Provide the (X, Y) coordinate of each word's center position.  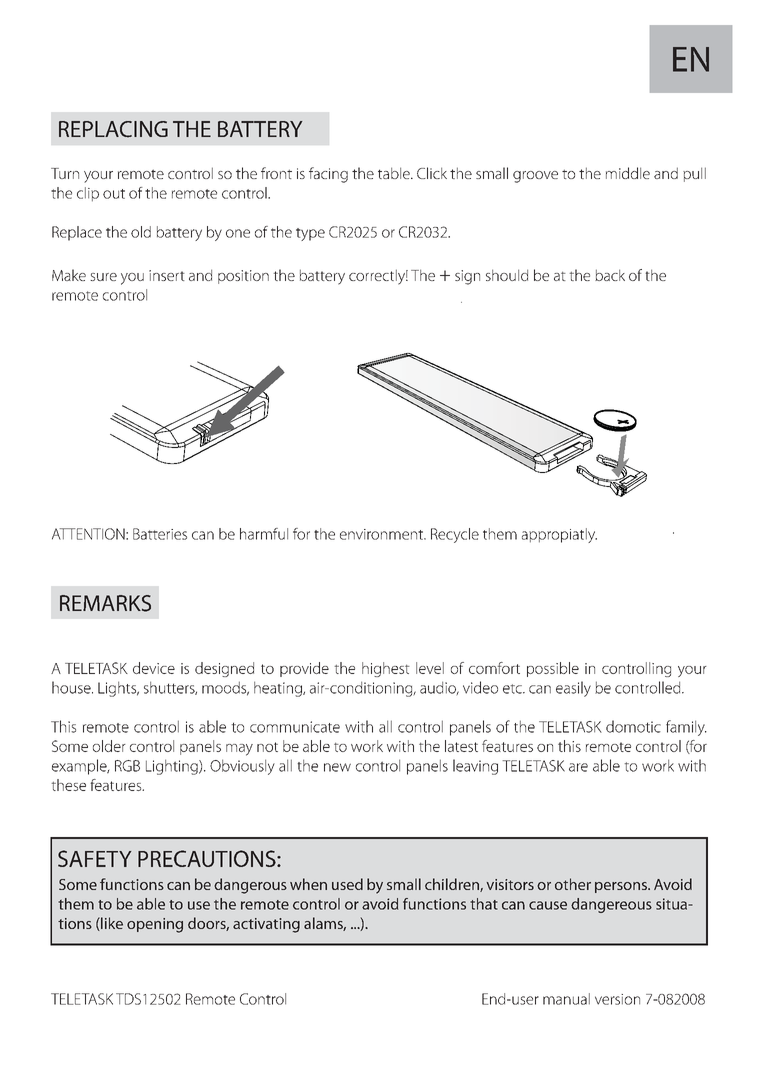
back (610, 275)
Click (432, 173)
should (507, 275)
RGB (127, 766)
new (337, 767)
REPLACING (113, 129)
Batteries (160, 534)
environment (382, 534)
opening (155, 925)
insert (167, 275)
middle (628, 173)
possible (553, 669)
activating (266, 925)
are (578, 767)
